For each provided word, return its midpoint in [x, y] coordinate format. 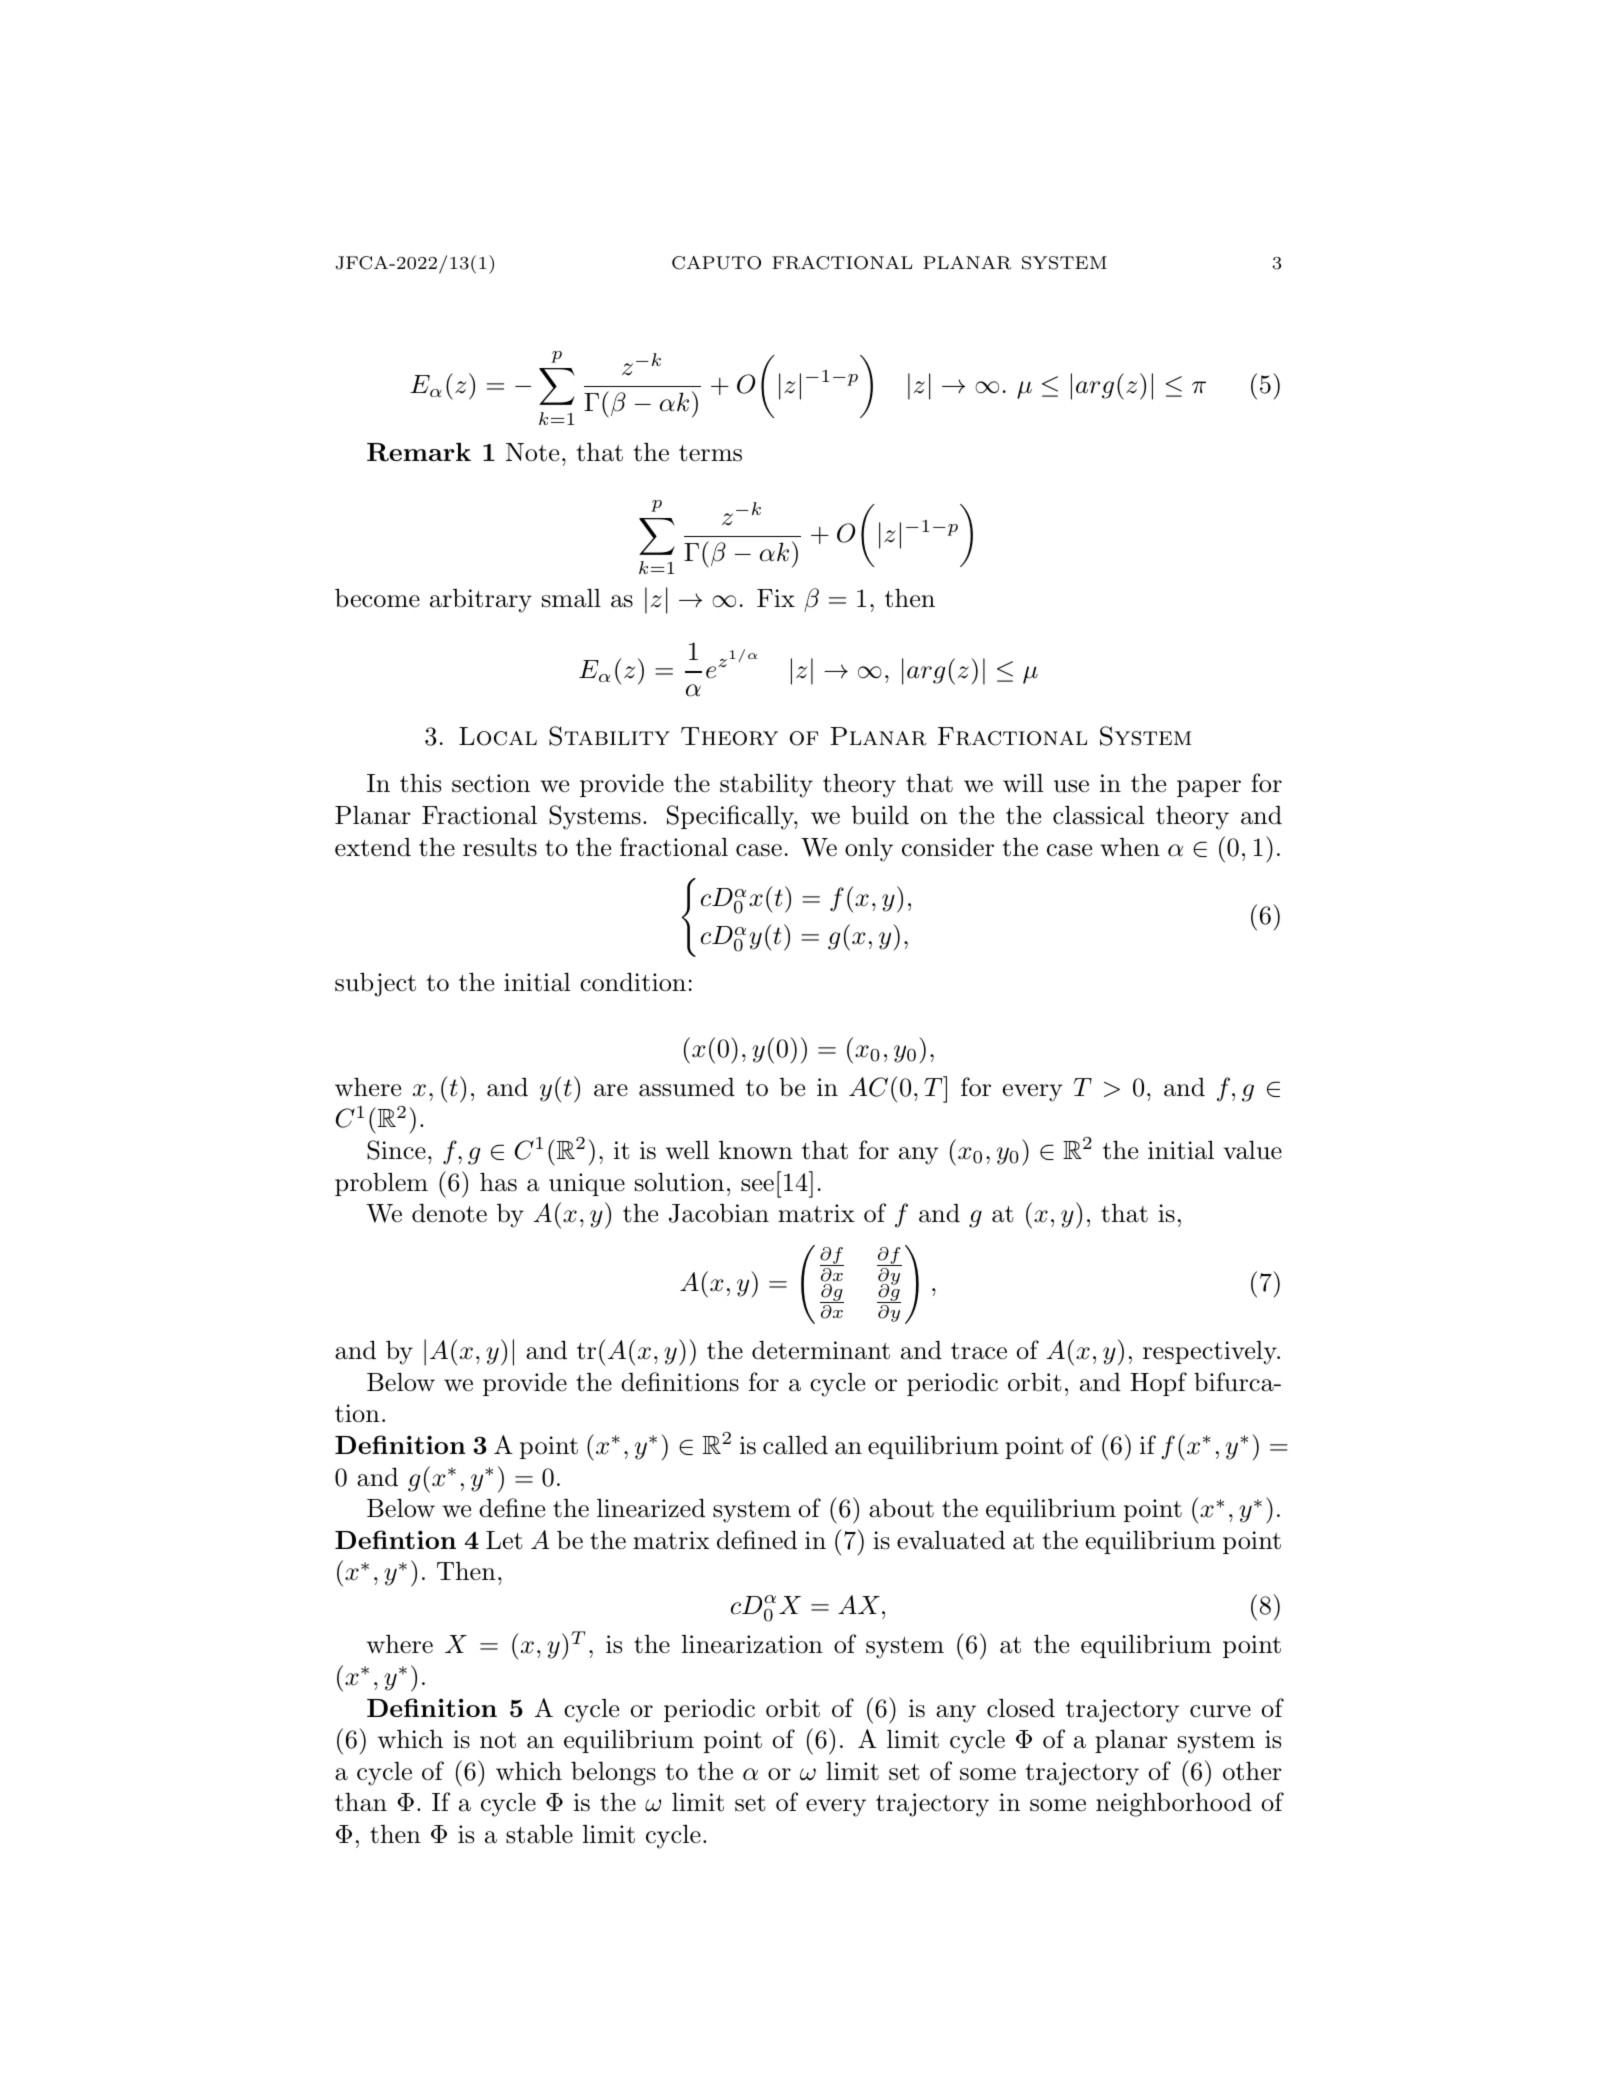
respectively [1211, 1352]
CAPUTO [716, 263]
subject [375, 984]
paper [1209, 788]
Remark [419, 452]
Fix [776, 598]
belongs [613, 1773]
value [1252, 1150]
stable [539, 1834]
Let [504, 1540]
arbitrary [481, 601]
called [795, 1445]
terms [710, 453]
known [756, 1150]
